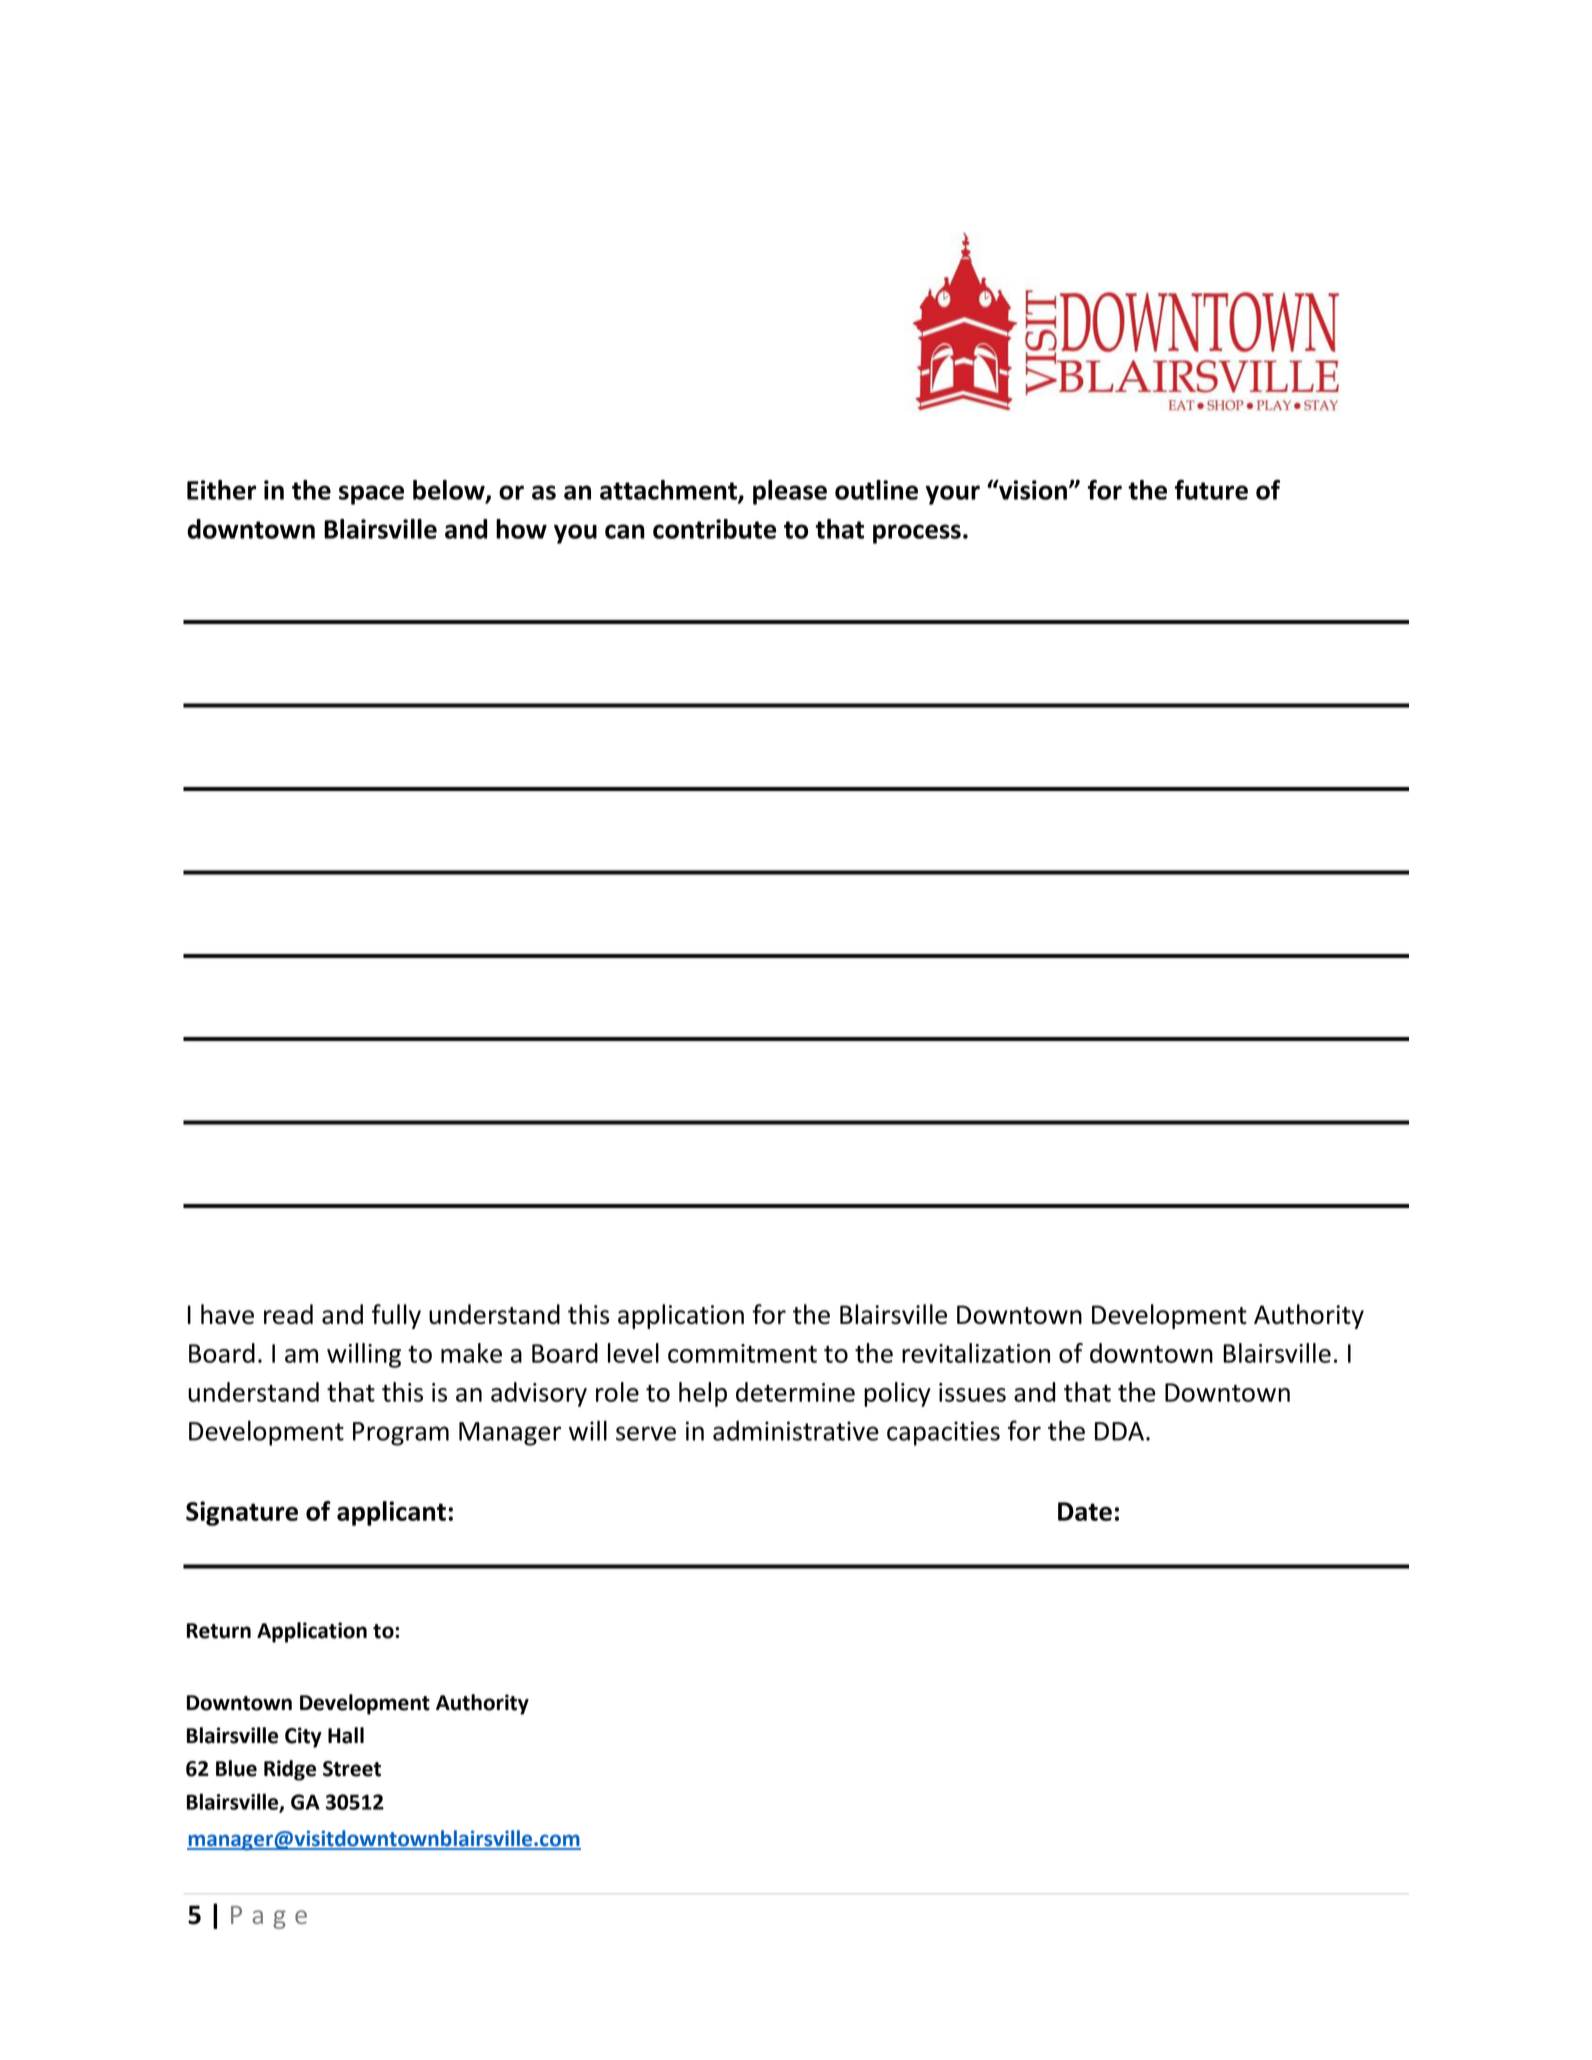 The width and height of the page is (1592, 2060). I want to click on space, so click(371, 495).
